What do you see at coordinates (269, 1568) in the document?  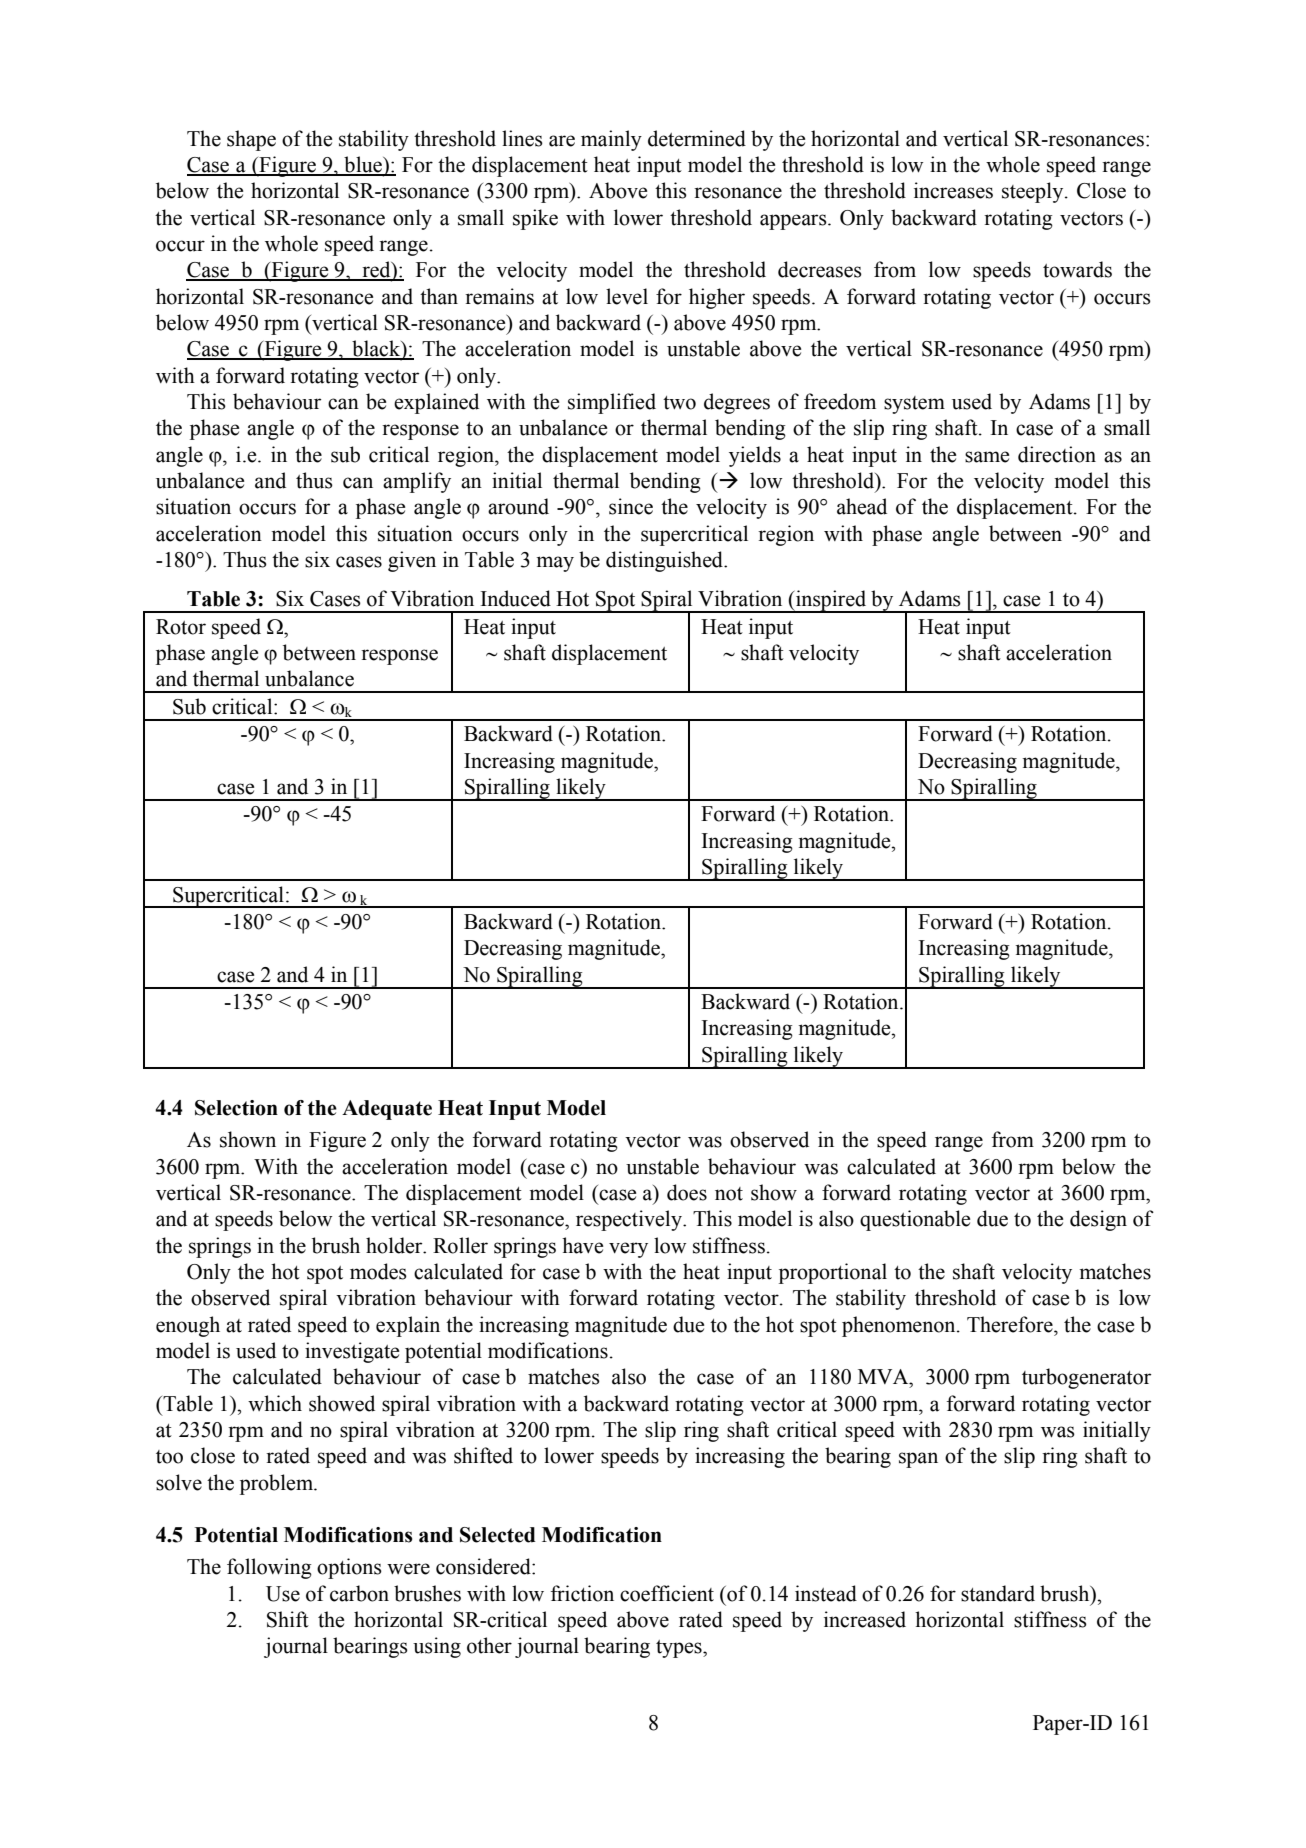 I see `following` at bounding box center [269, 1568].
